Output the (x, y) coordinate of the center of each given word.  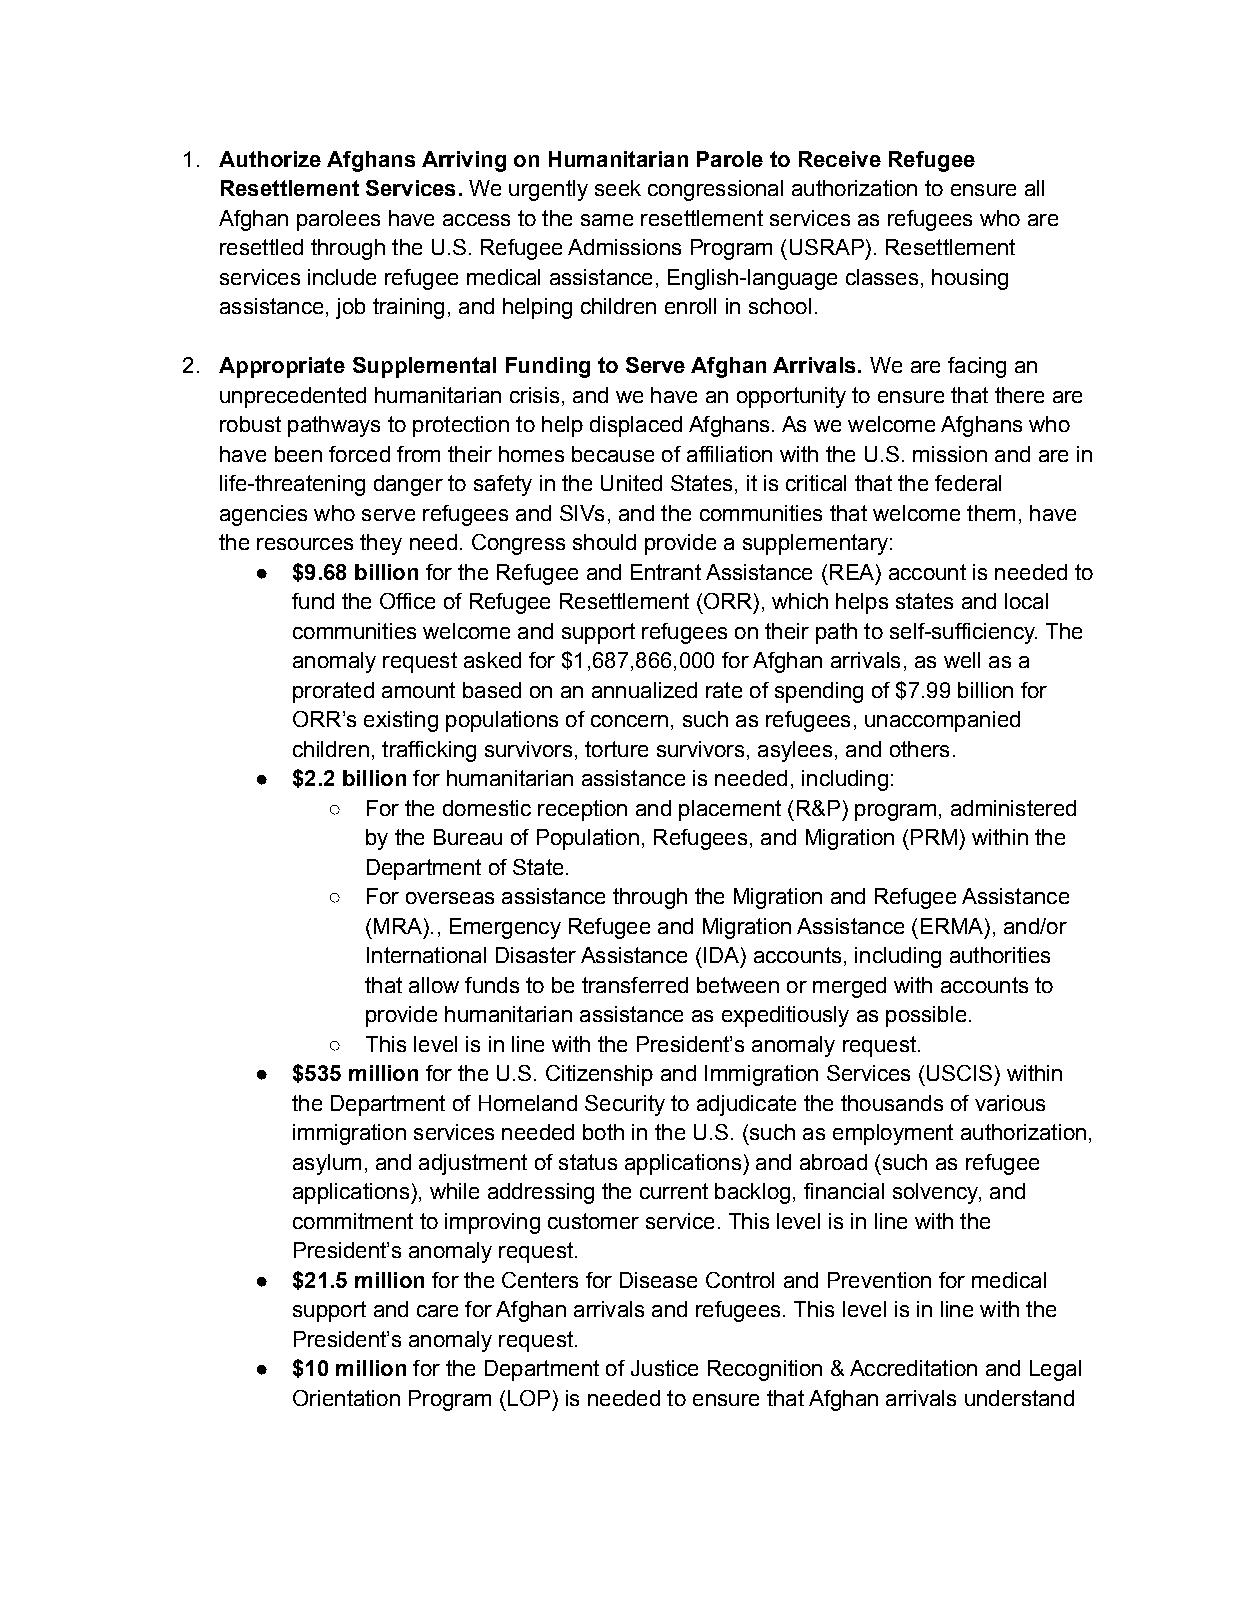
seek (618, 188)
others (919, 749)
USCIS (959, 1073)
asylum (327, 1164)
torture (616, 749)
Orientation (346, 1398)
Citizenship (599, 1075)
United (631, 483)
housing (970, 279)
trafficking (429, 751)
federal (968, 483)
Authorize (270, 159)
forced (359, 454)
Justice (664, 1368)
